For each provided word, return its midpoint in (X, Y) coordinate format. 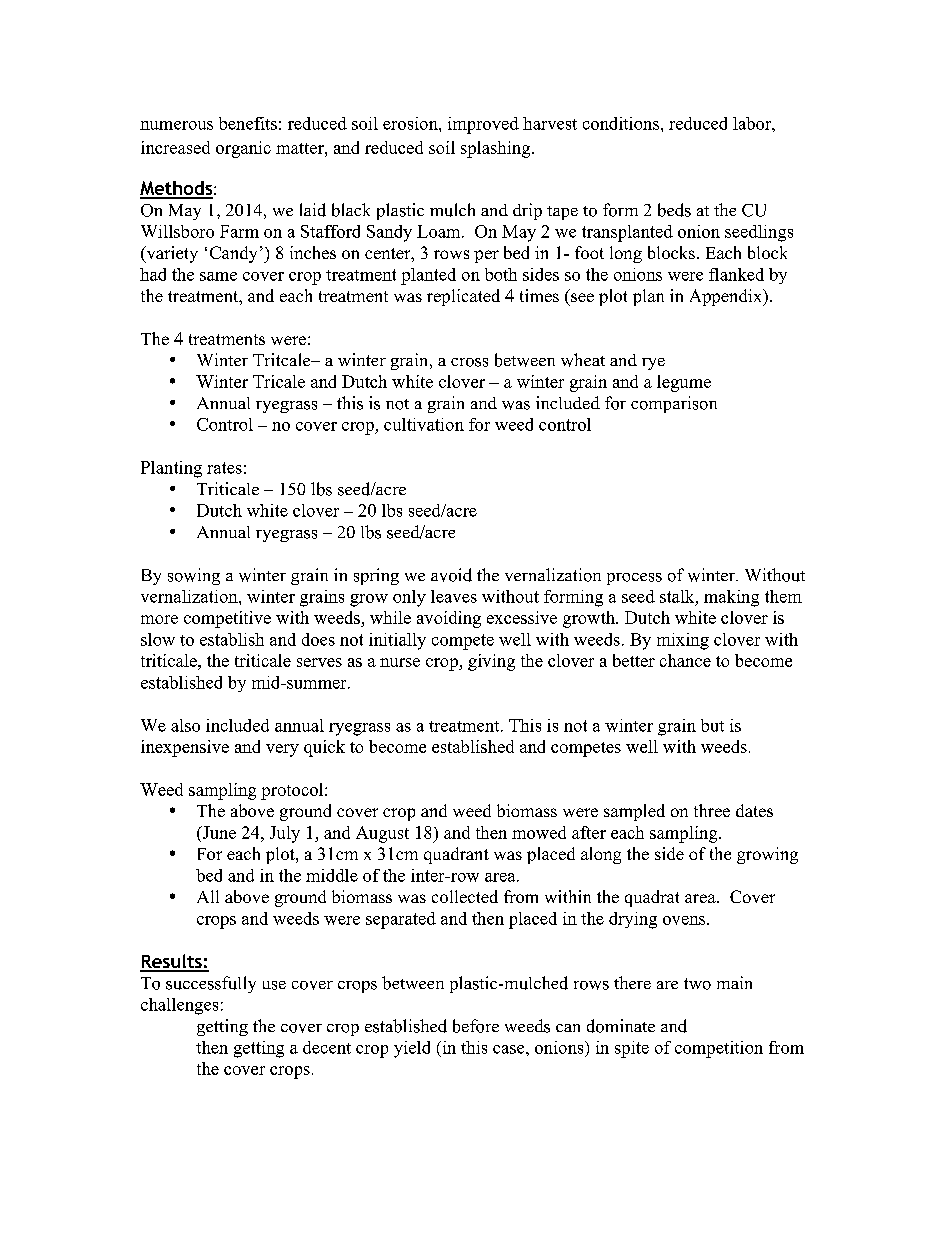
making (731, 598)
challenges (179, 1006)
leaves (454, 596)
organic (243, 149)
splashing (497, 149)
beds (674, 210)
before (476, 1026)
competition (719, 1049)
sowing (194, 576)
